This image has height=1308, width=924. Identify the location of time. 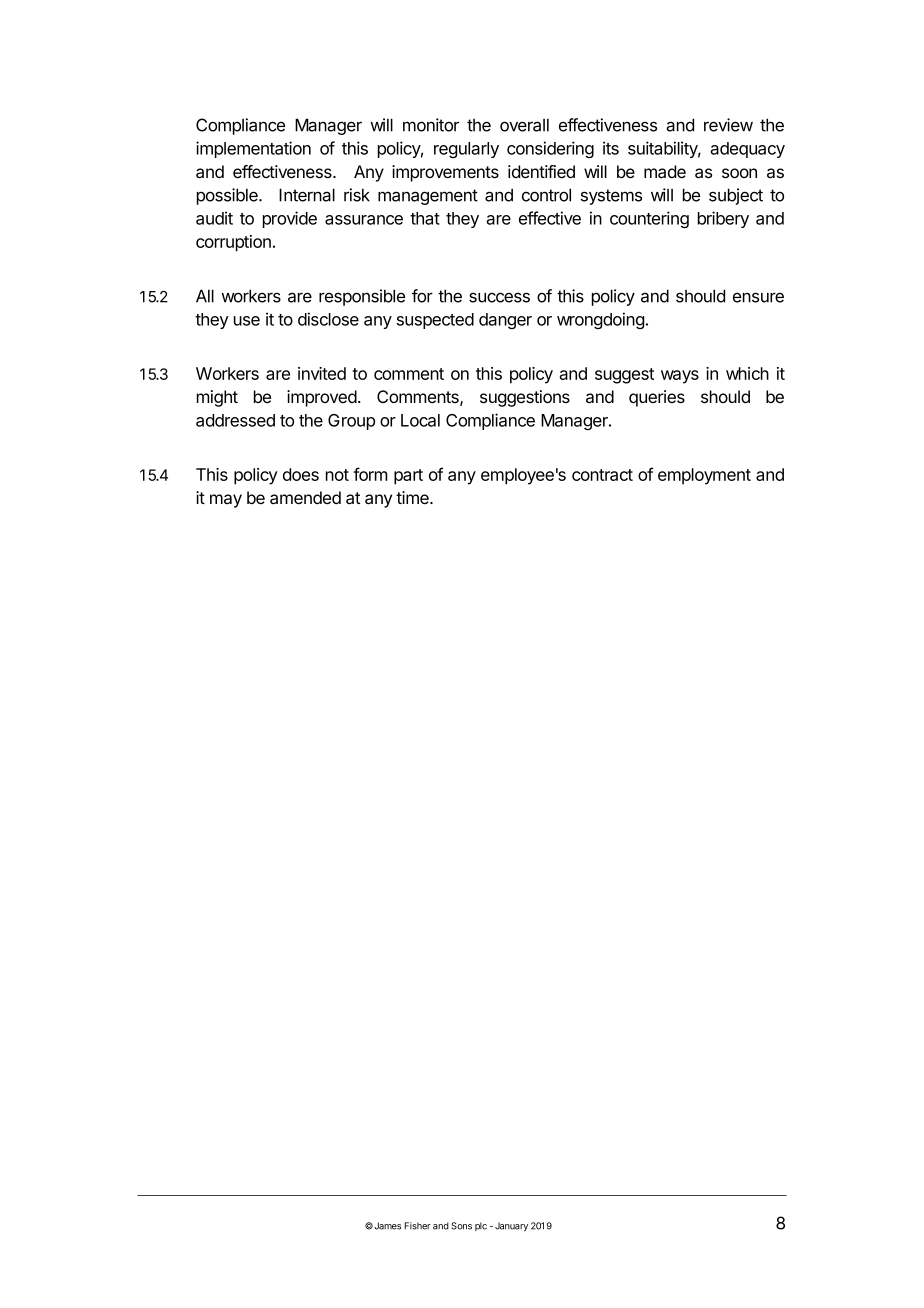
(413, 497).
